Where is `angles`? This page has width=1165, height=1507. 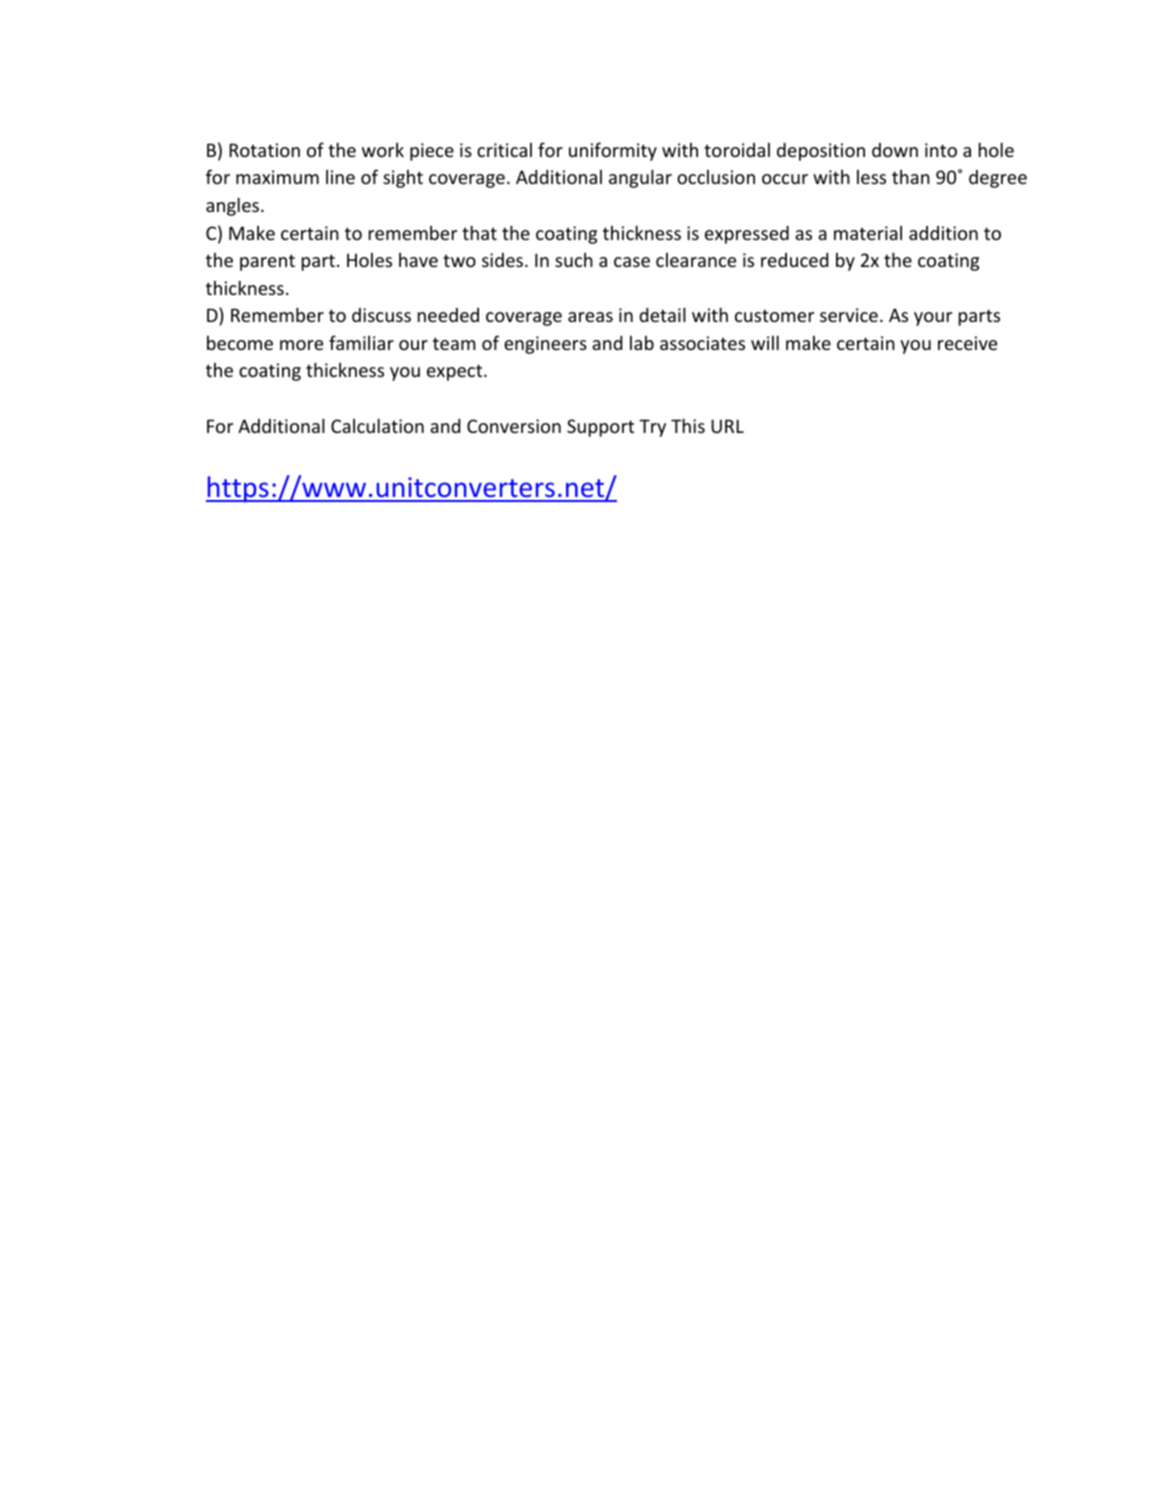 angles is located at coordinates (232, 206).
